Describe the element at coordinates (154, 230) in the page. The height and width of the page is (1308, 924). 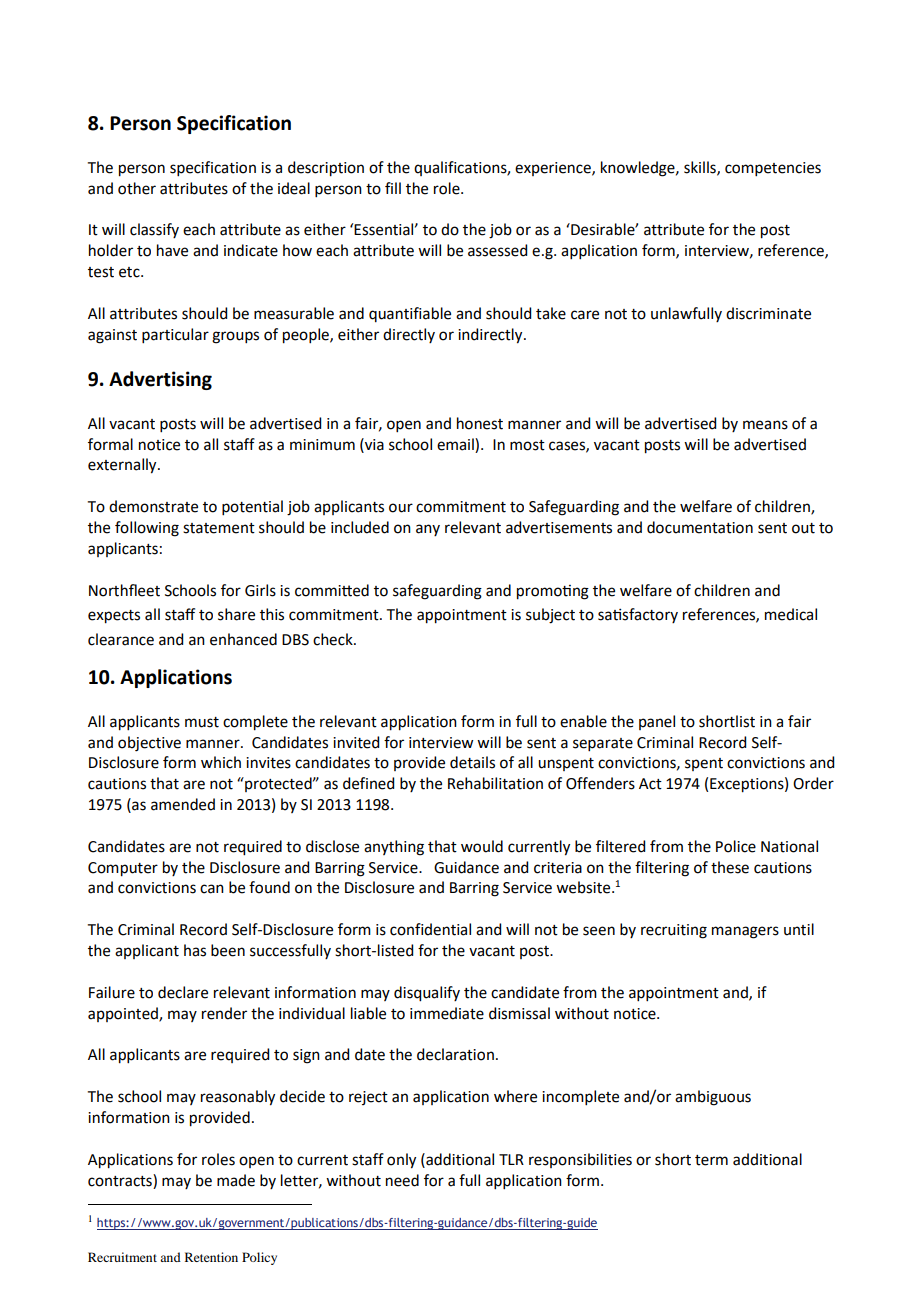
I see `classify` at that location.
